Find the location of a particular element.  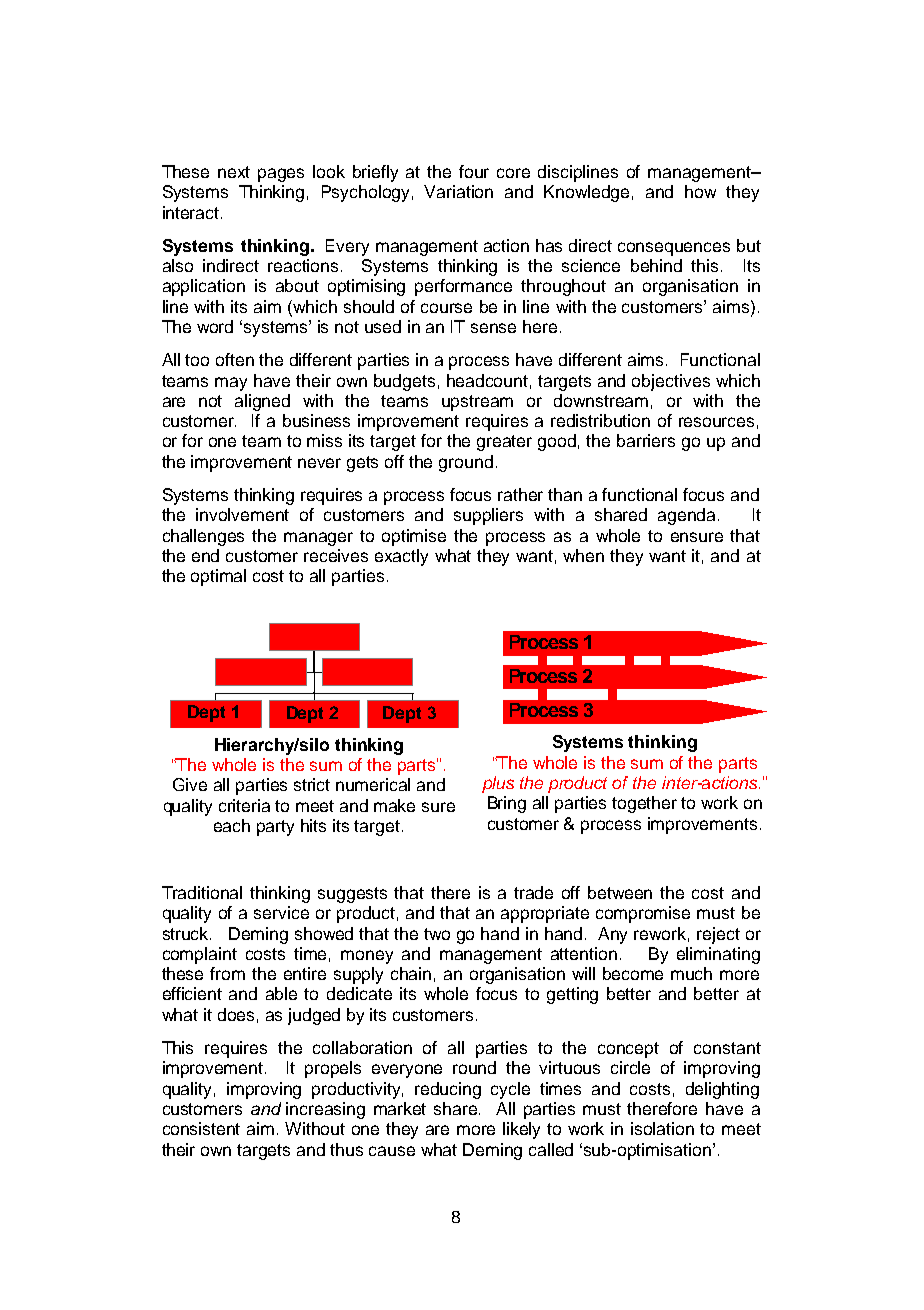

aligned is located at coordinates (262, 402).
